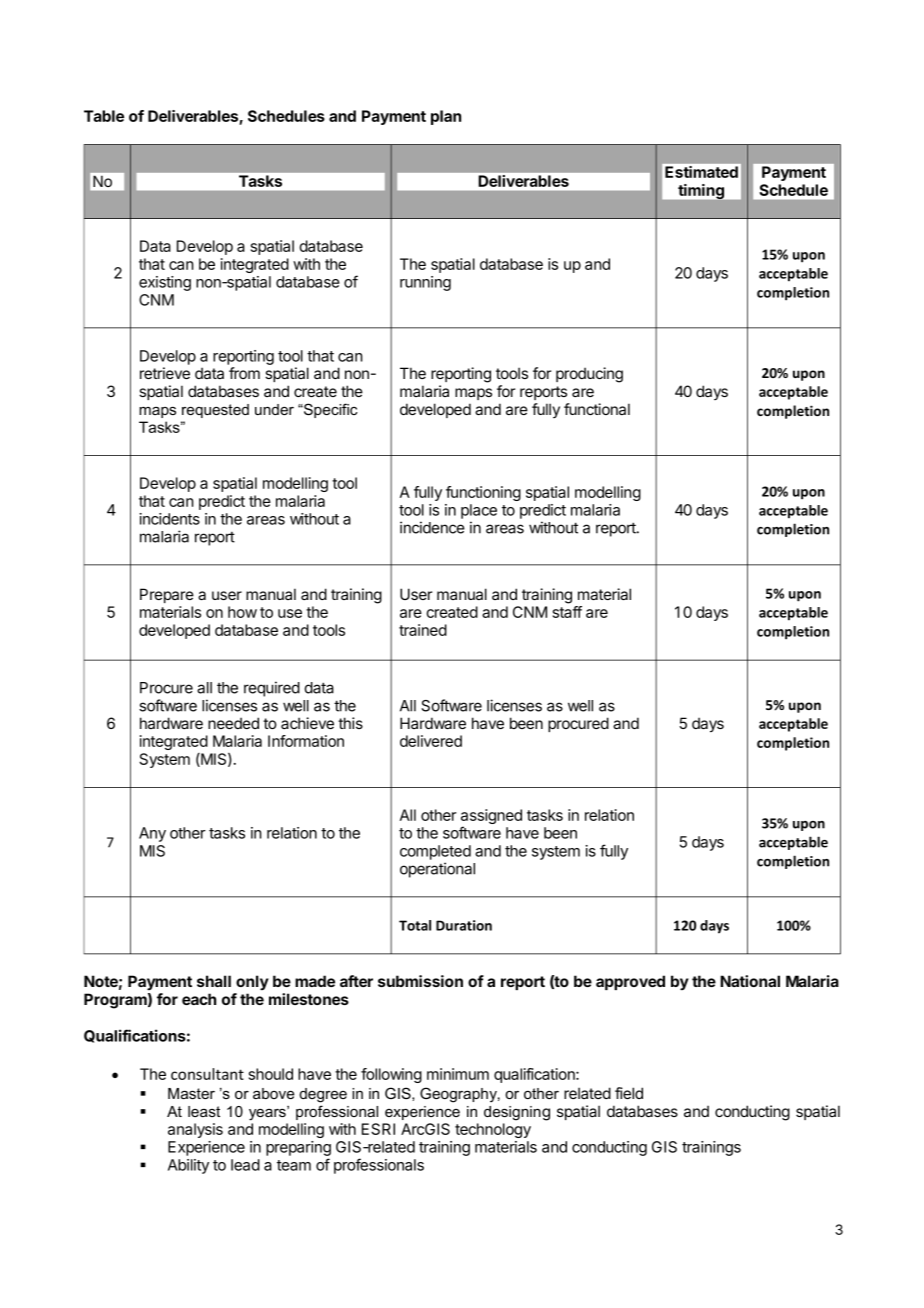 The width and height of the screenshot is (924, 1308). What do you see at coordinates (701, 172) in the screenshot?
I see `Estimated` at bounding box center [701, 172].
